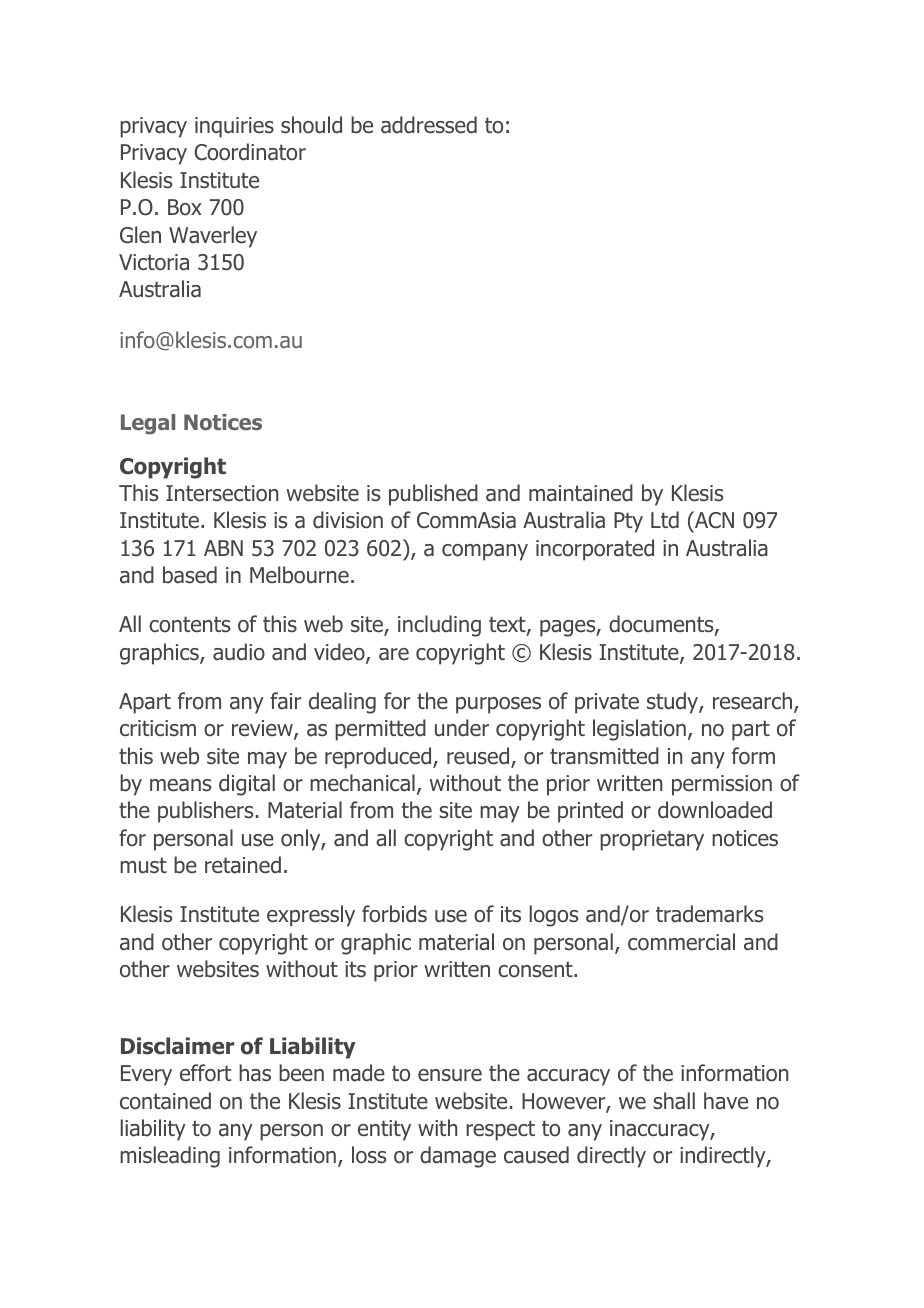 Image resolution: width=924 pixels, height=1308 pixels. What do you see at coordinates (165, 1101) in the screenshot?
I see `contained` at bounding box center [165, 1101].
